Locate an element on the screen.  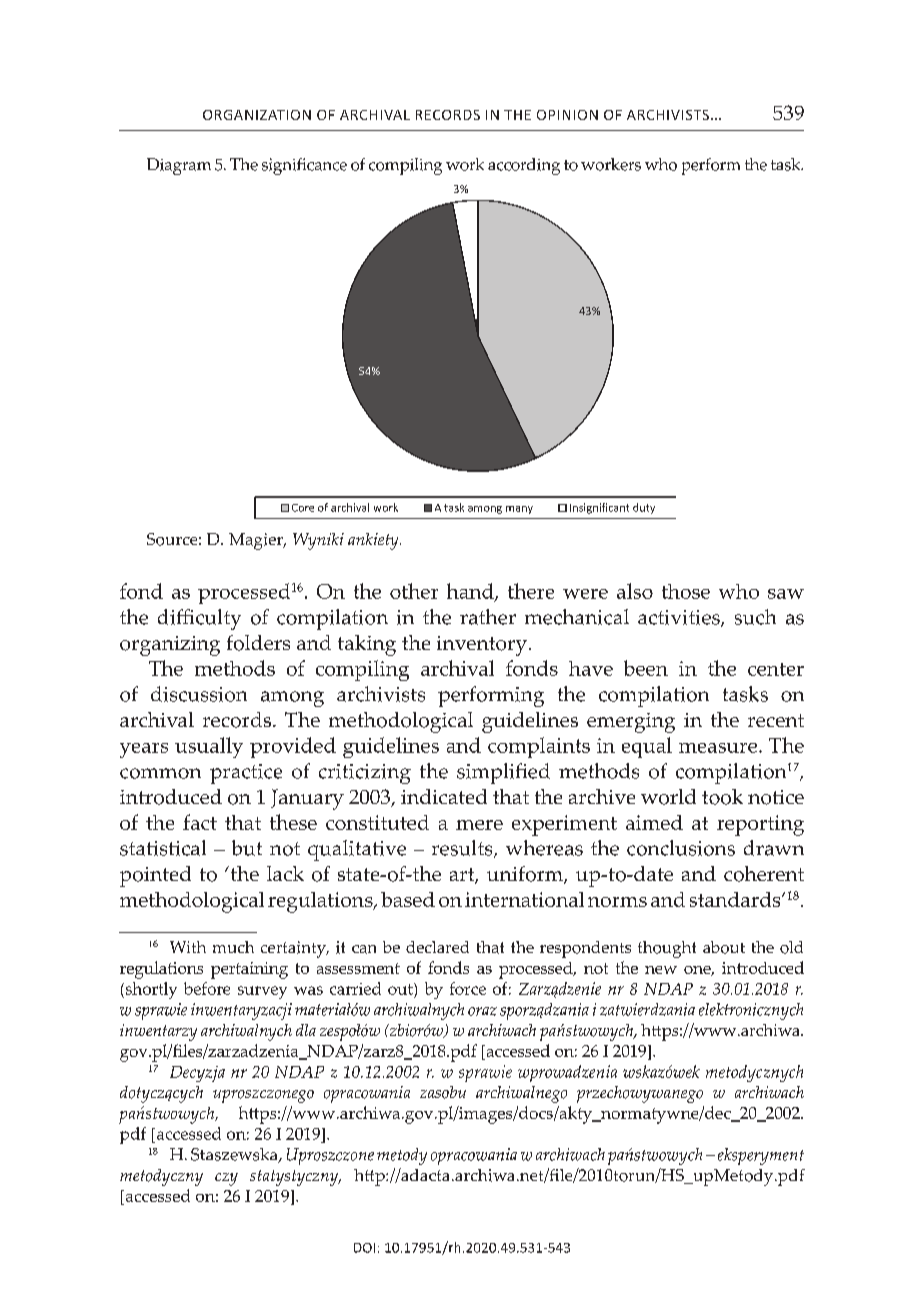
indicated is located at coordinates (444, 796).
